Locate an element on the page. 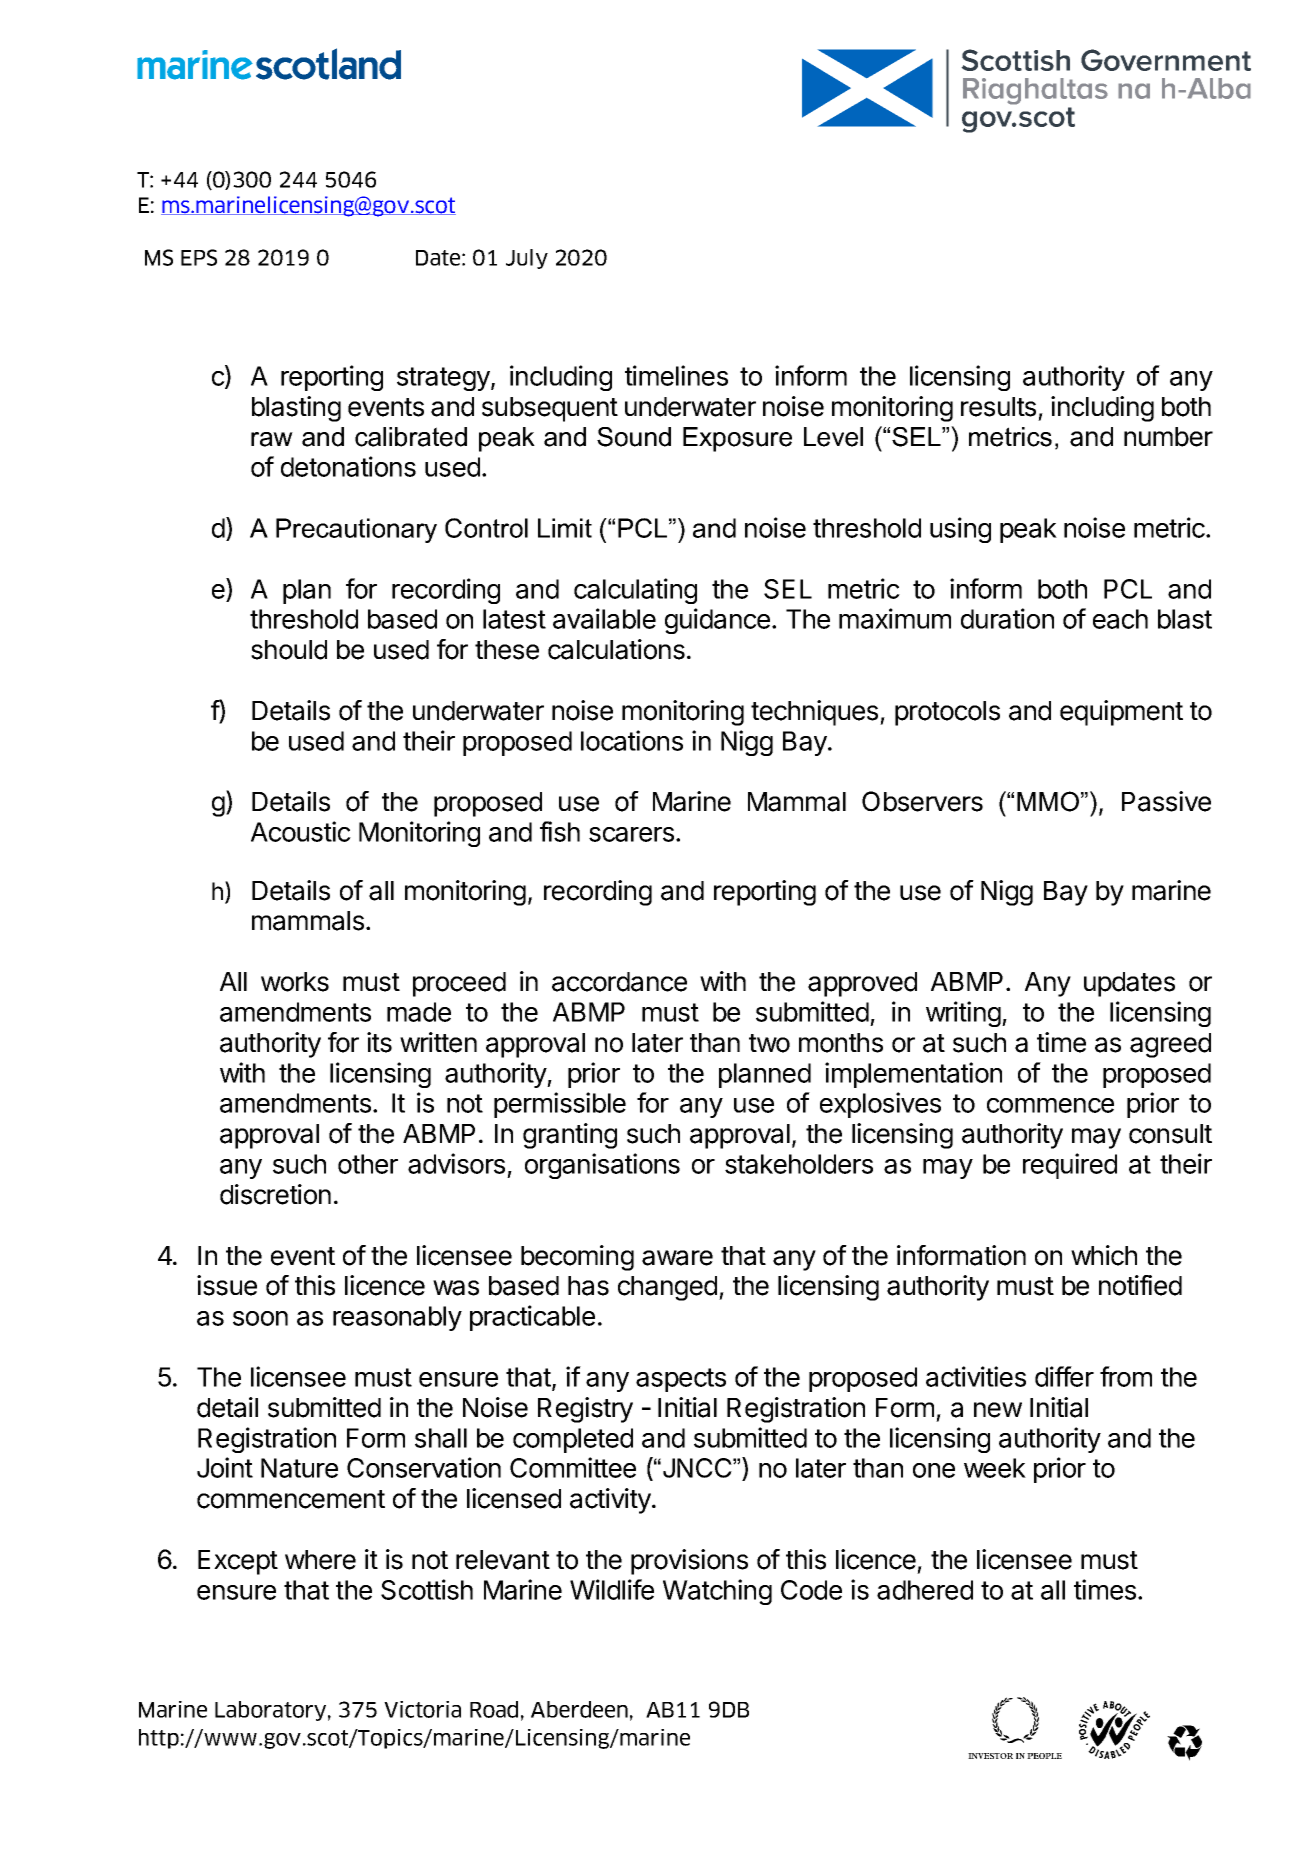 The width and height of the document is (1312, 1855). accordance is located at coordinates (619, 982).
